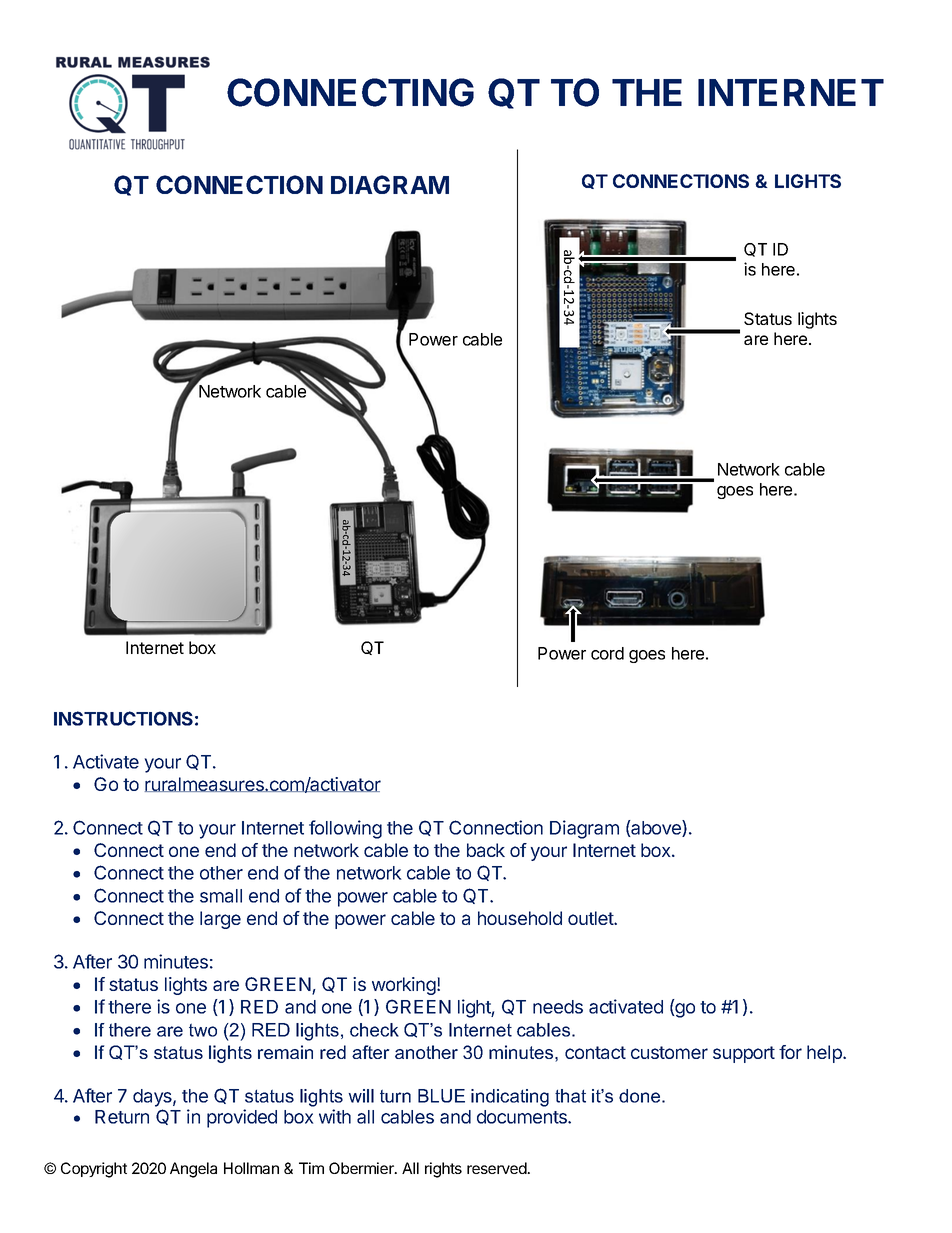 The image size is (952, 1233). Describe the element at coordinates (558, 1007) in the document. I see `needs` at that location.
